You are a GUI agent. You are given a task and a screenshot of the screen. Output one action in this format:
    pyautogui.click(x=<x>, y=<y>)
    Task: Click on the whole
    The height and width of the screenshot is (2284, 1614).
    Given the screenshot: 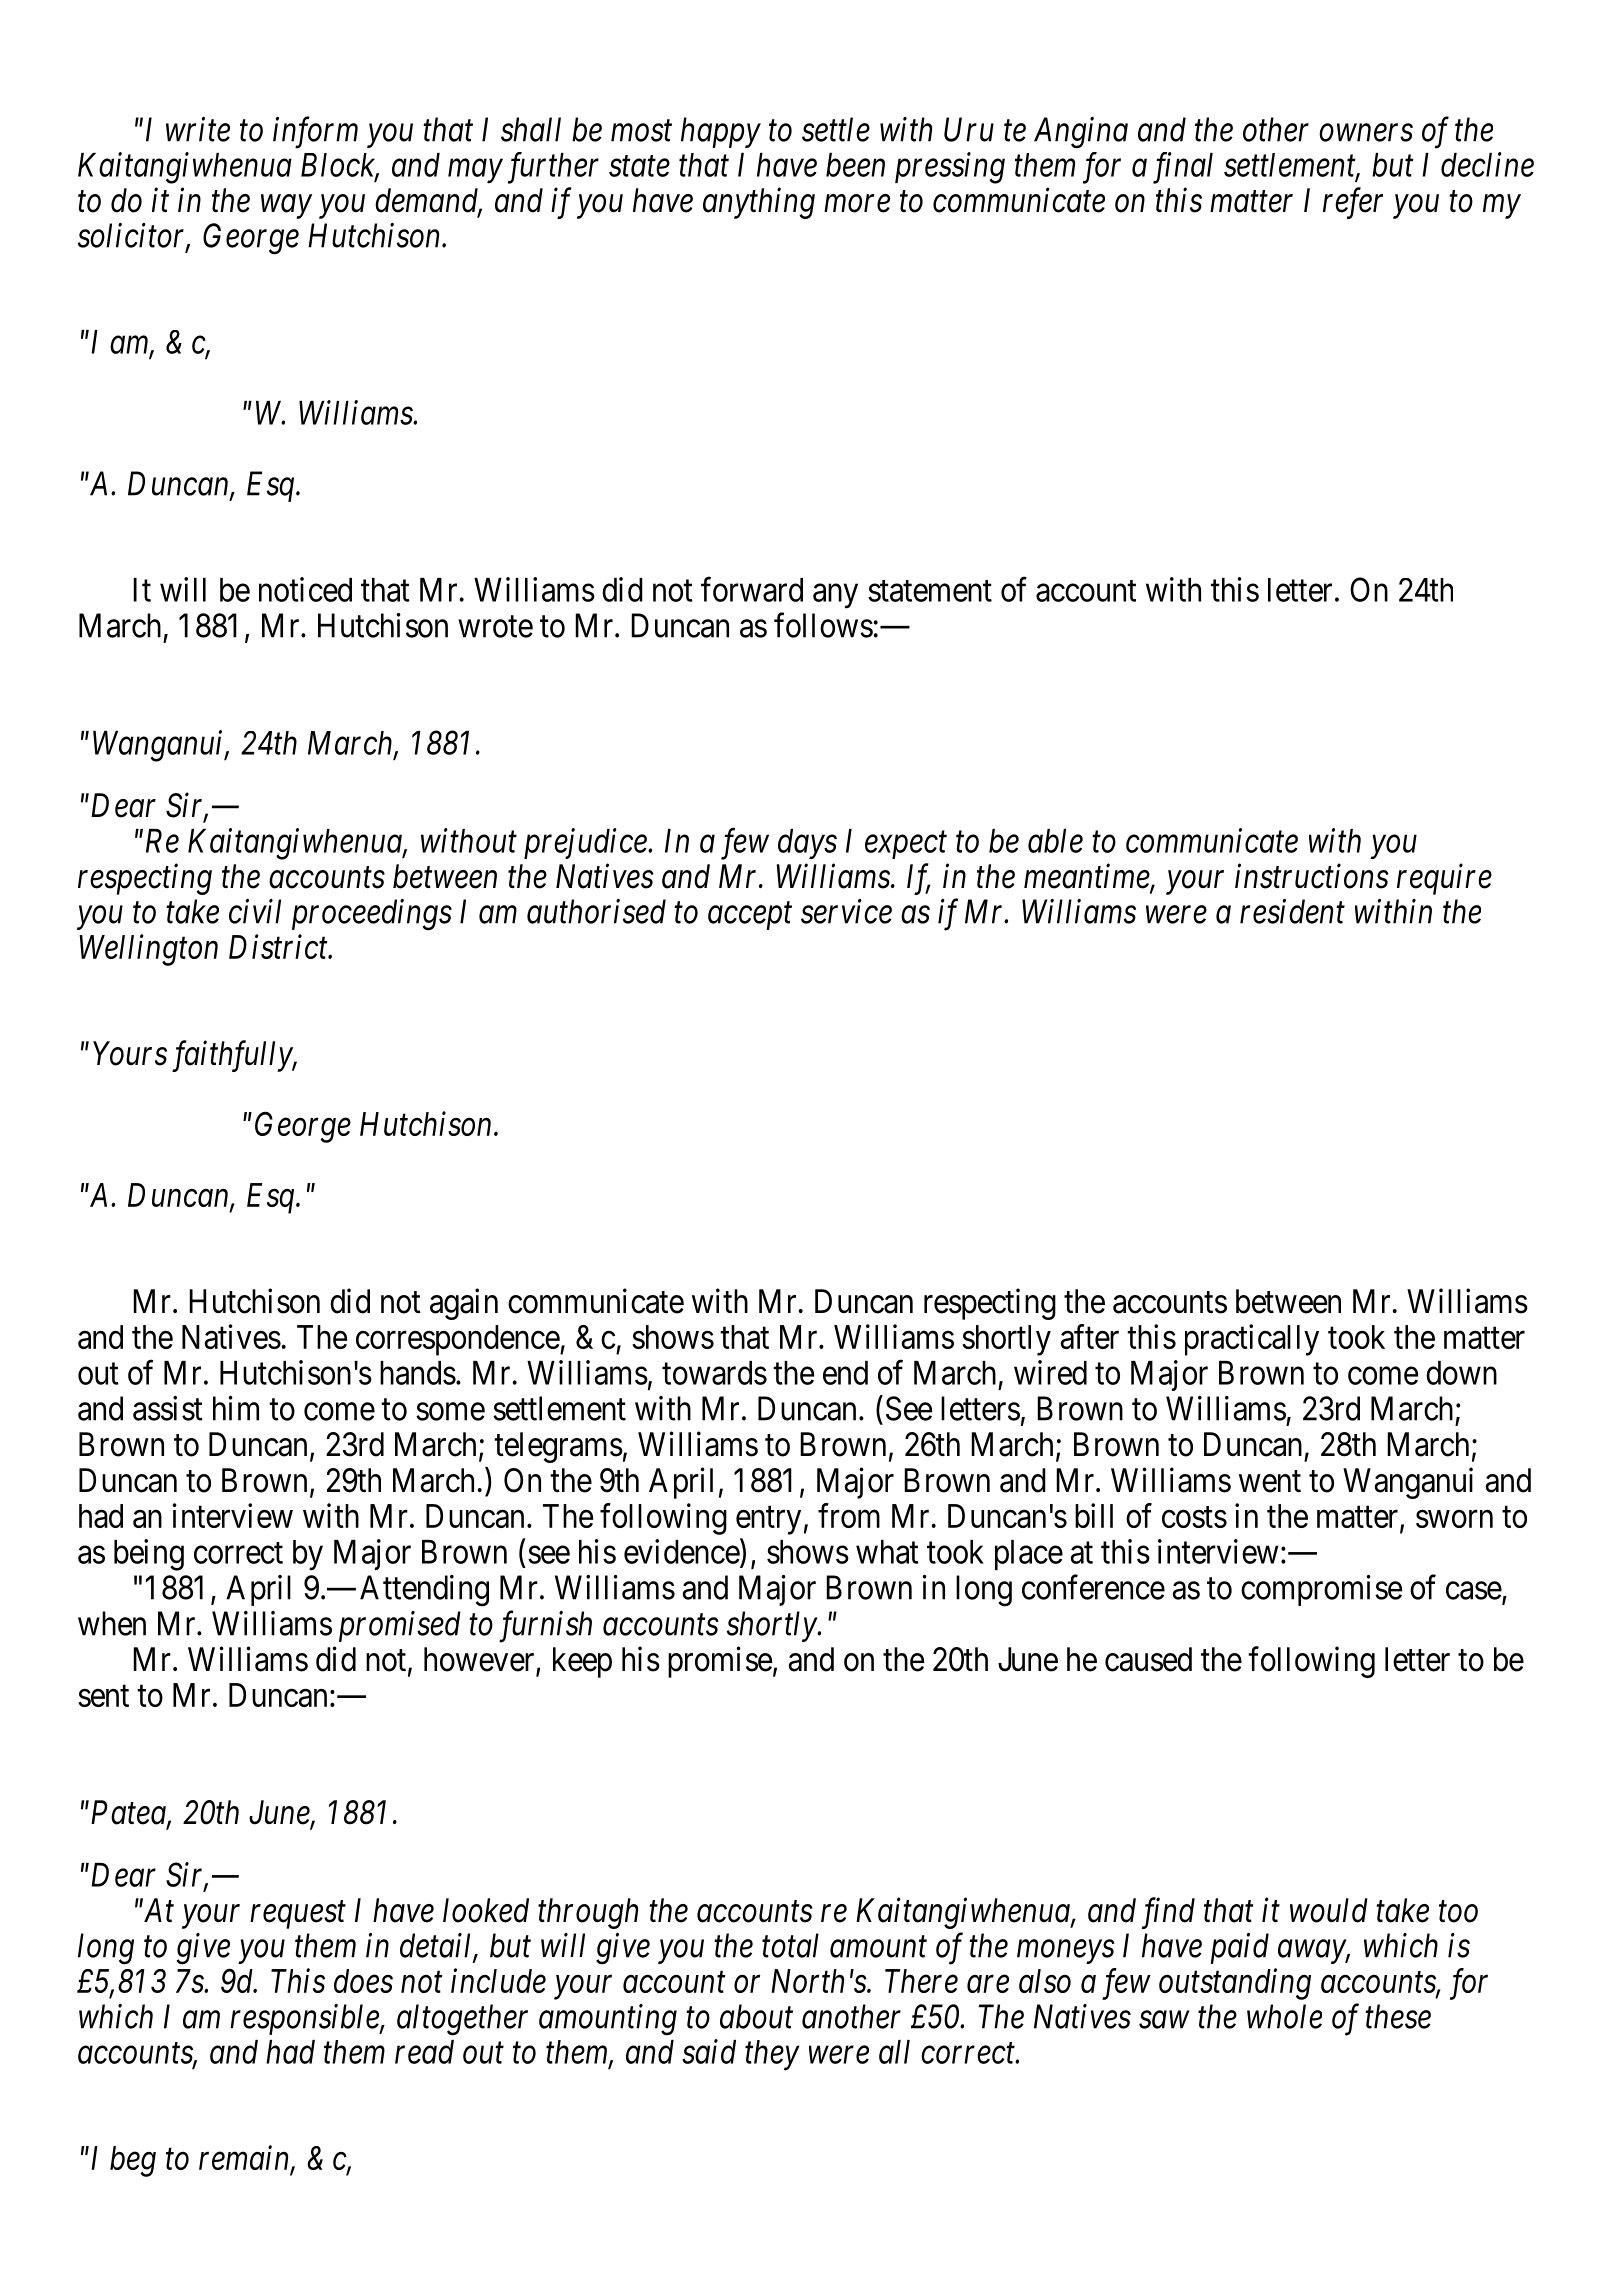 What is the action you would take?
    pyautogui.click(x=1284, y=2016)
